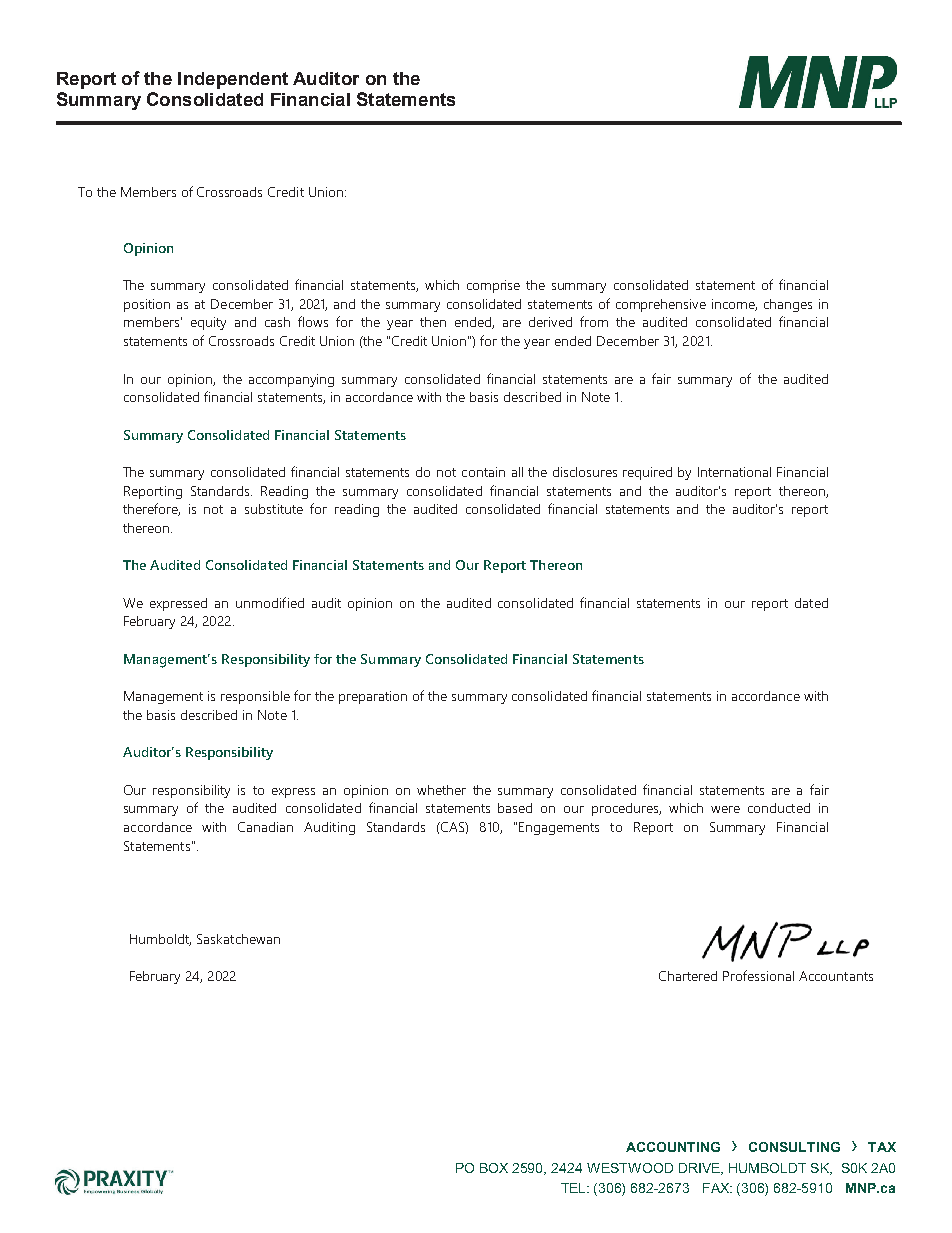 The height and width of the screenshot is (1233, 952). I want to click on comprise, so click(493, 286).
